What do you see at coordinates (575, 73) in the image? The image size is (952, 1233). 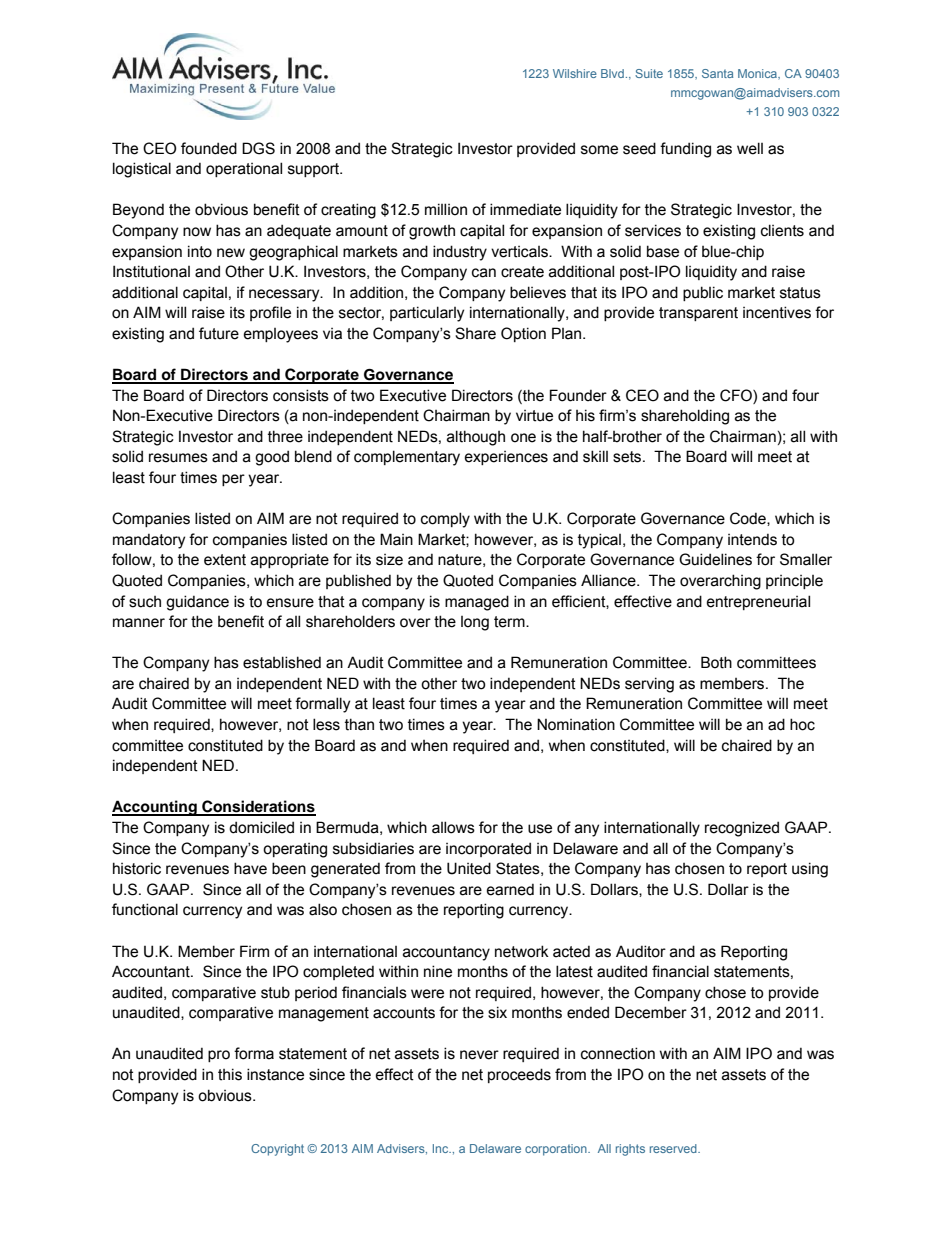 I see `Wilshire` at bounding box center [575, 73].
